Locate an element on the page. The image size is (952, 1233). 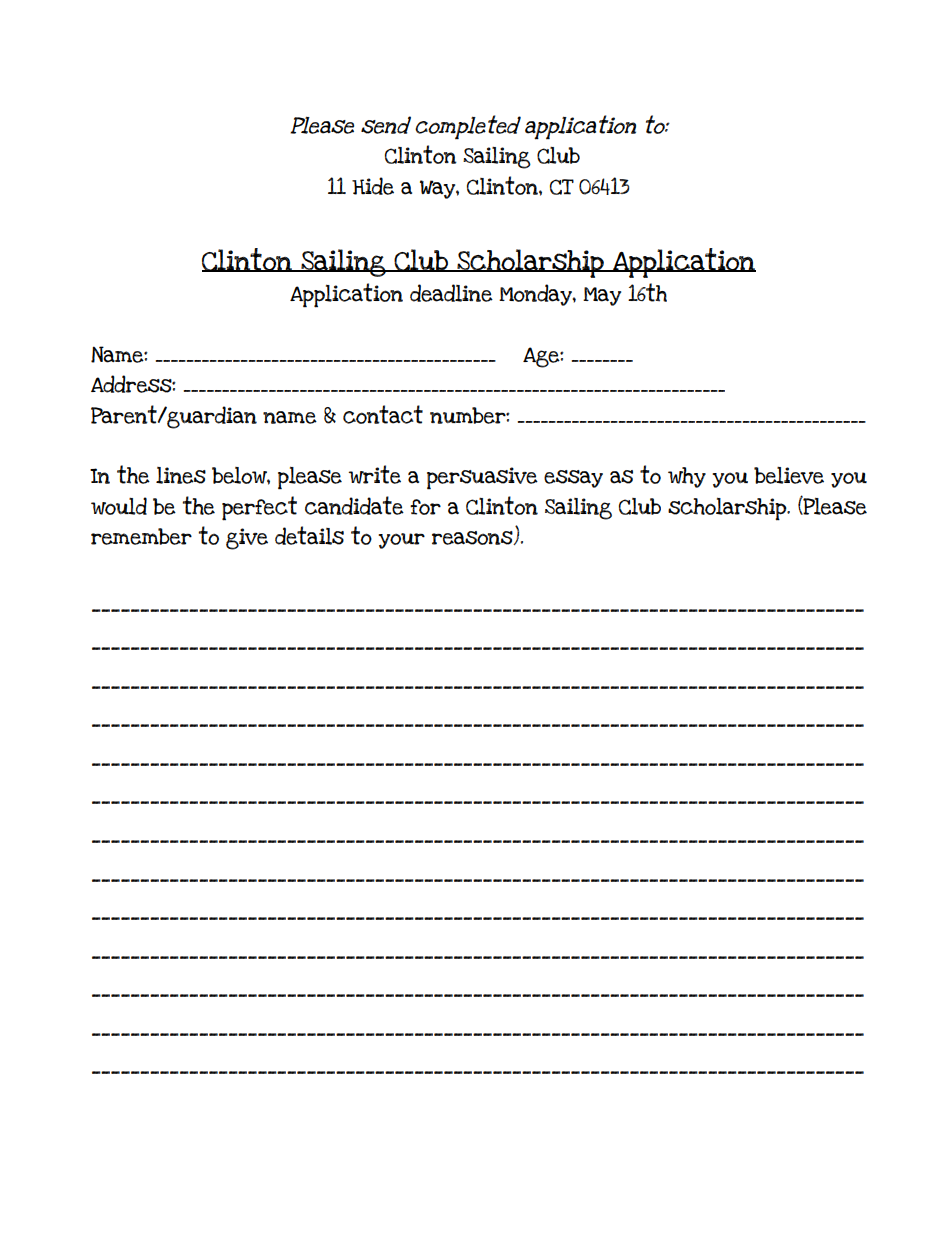
give is located at coordinates (247, 539).
